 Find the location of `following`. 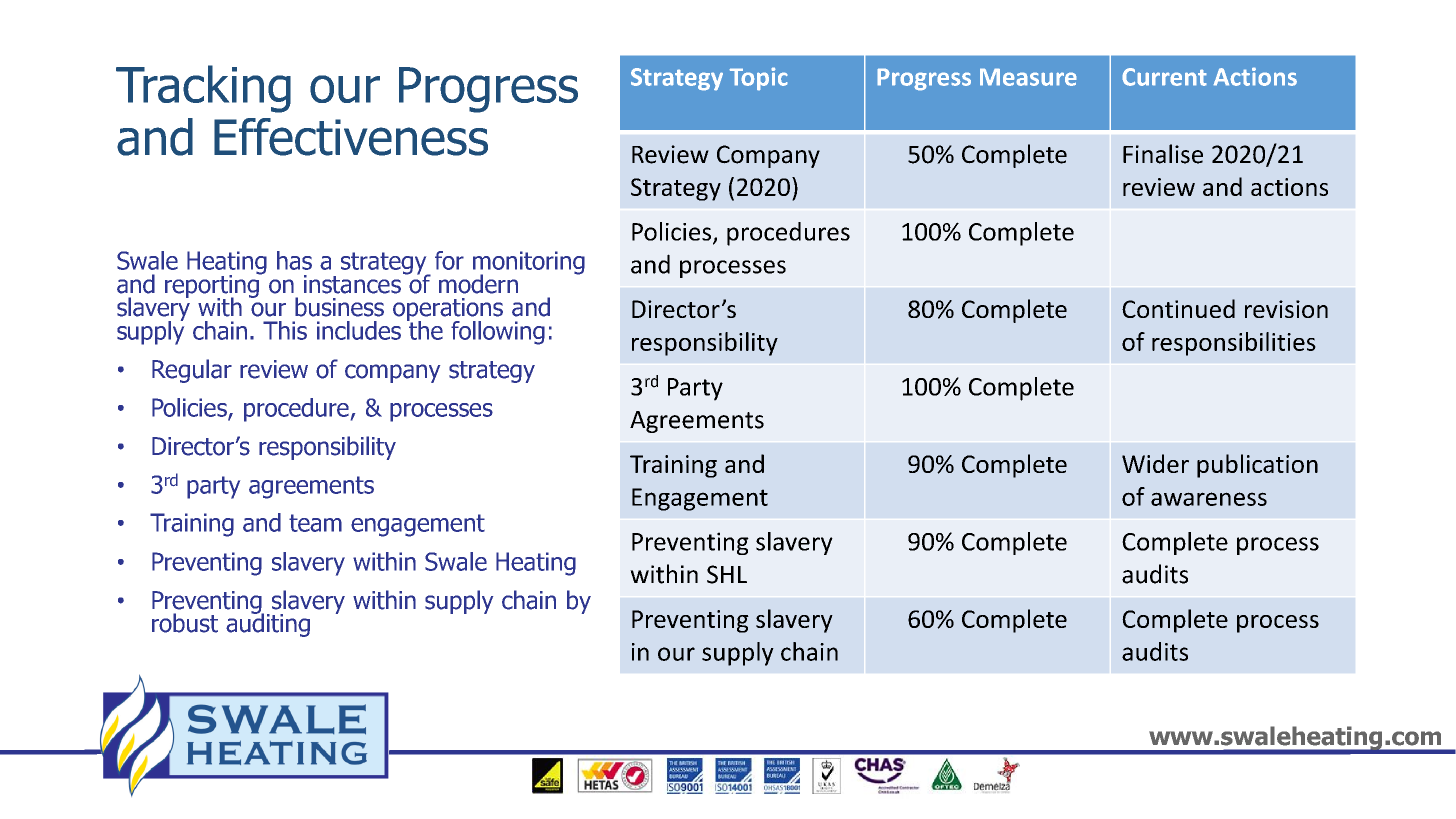

following is located at coordinates (498, 333).
